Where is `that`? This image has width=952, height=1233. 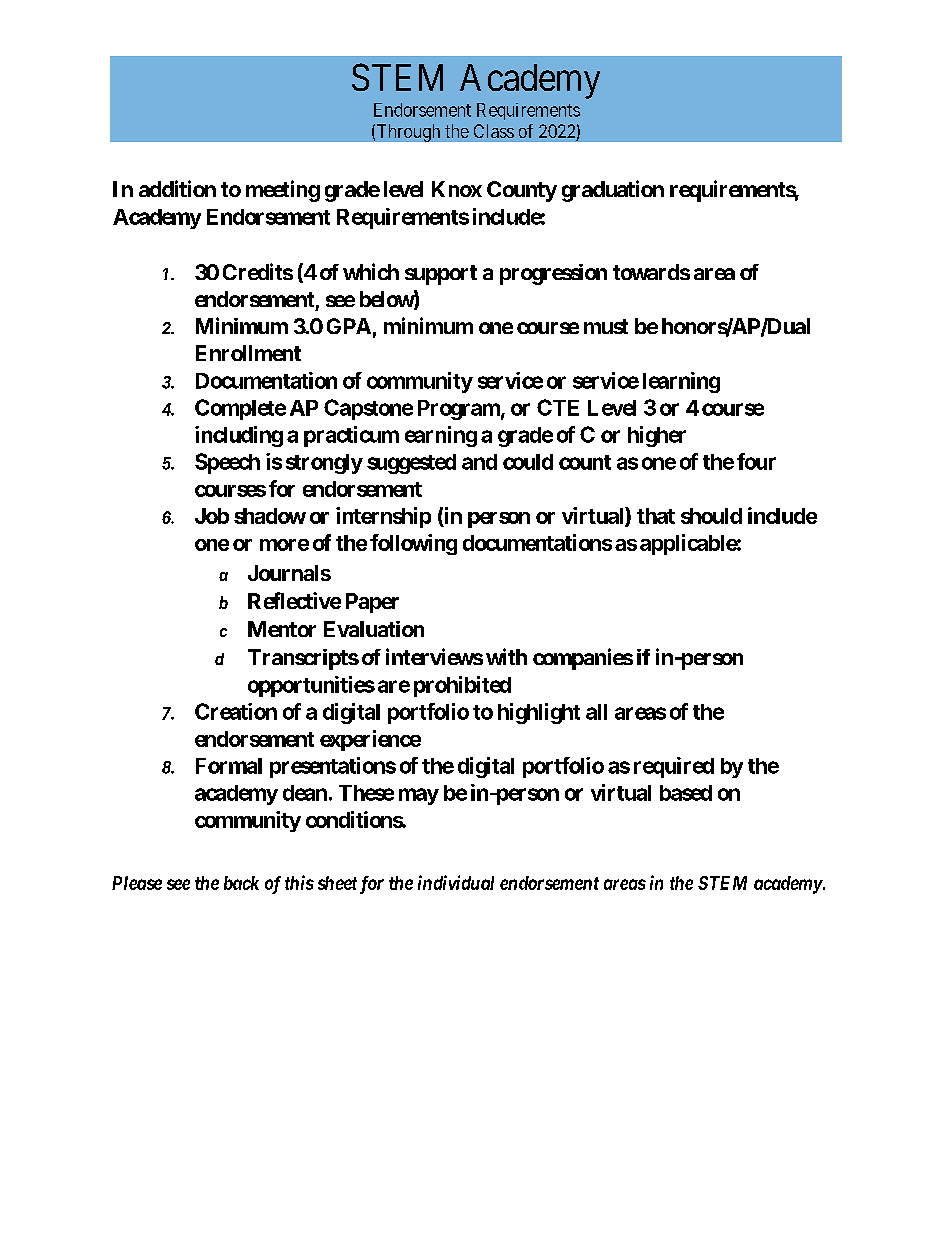 that is located at coordinates (656, 516).
